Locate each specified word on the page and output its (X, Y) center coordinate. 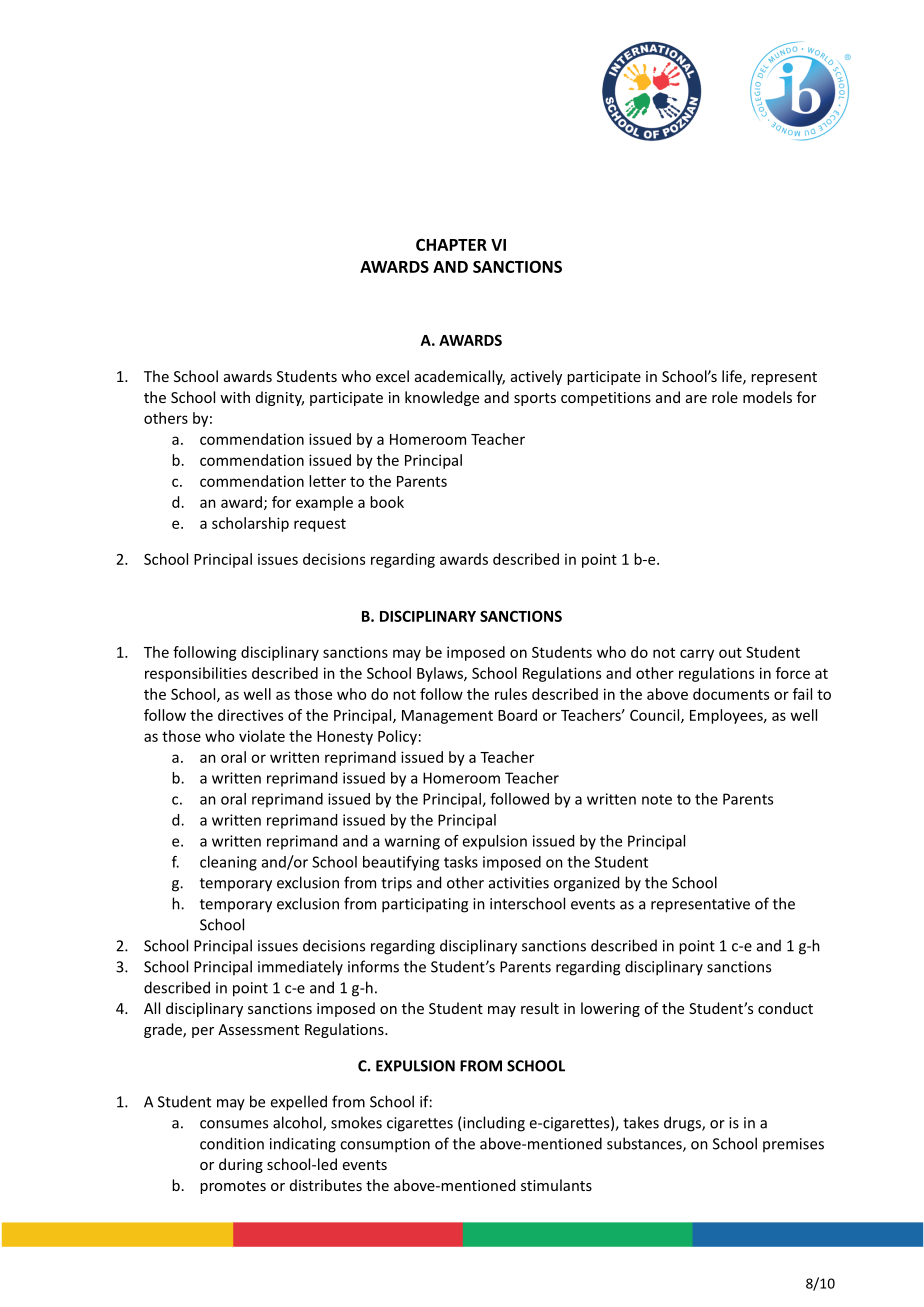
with (235, 397)
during (241, 1165)
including (493, 1124)
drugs (683, 1124)
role (725, 397)
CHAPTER (451, 245)
